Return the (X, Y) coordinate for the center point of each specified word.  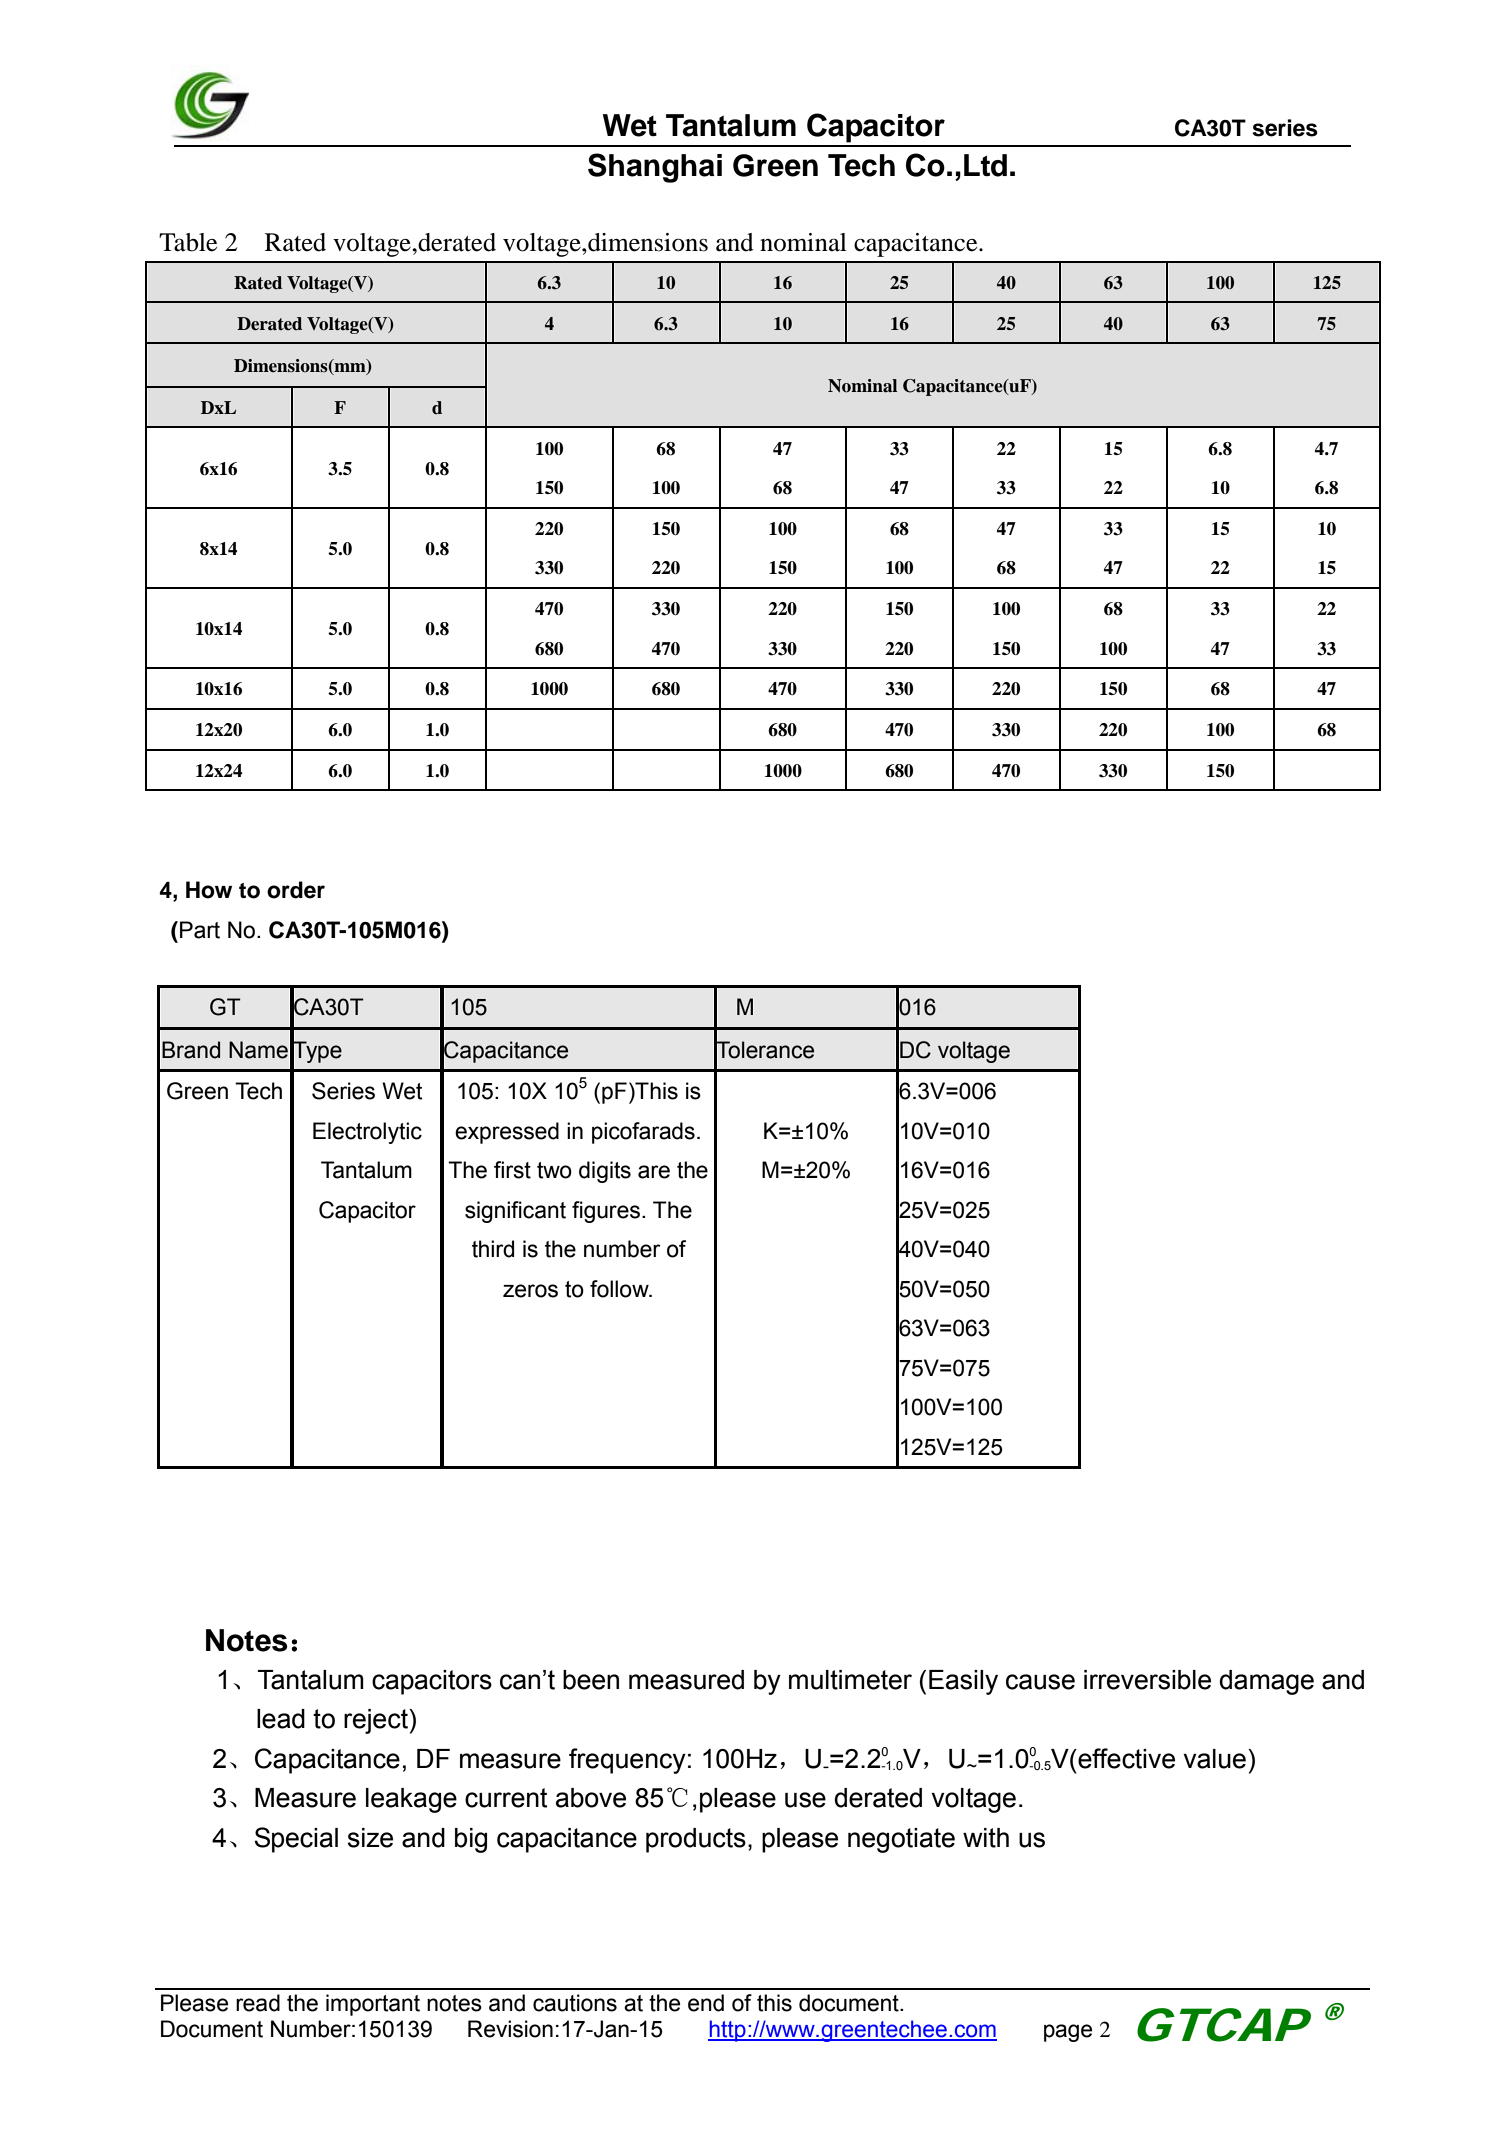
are (654, 1172)
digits (605, 1172)
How (209, 890)
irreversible (1147, 1680)
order (296, 890)
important (373, 2005)
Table (188, 242)
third (493, 1249)
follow (620, 1289)
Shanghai (655, 168)
